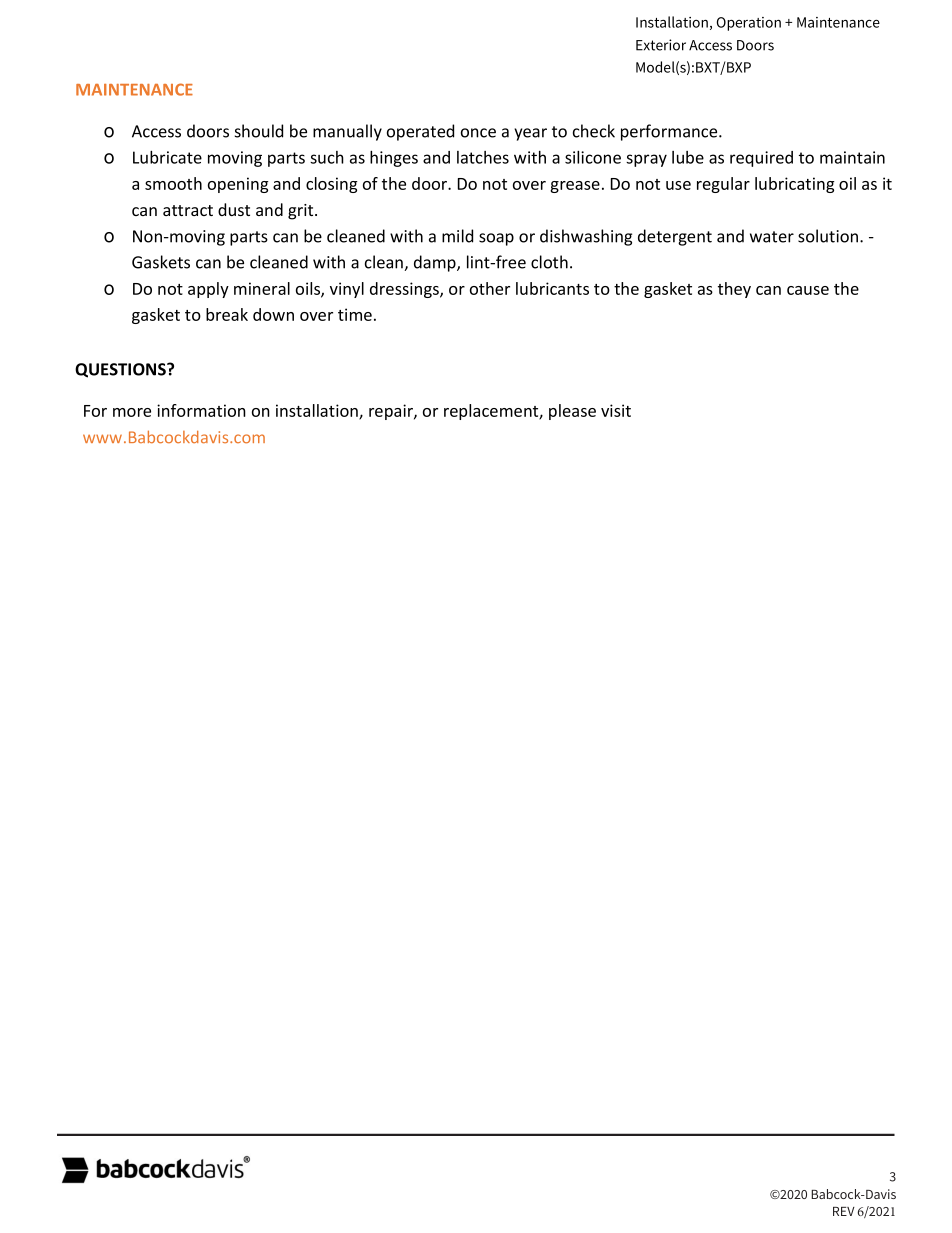 The height and width of the page is (1233, 952). What do you see at coordinates (490, 288) in the page?
I see `other` at bounding box center [490, 288].
